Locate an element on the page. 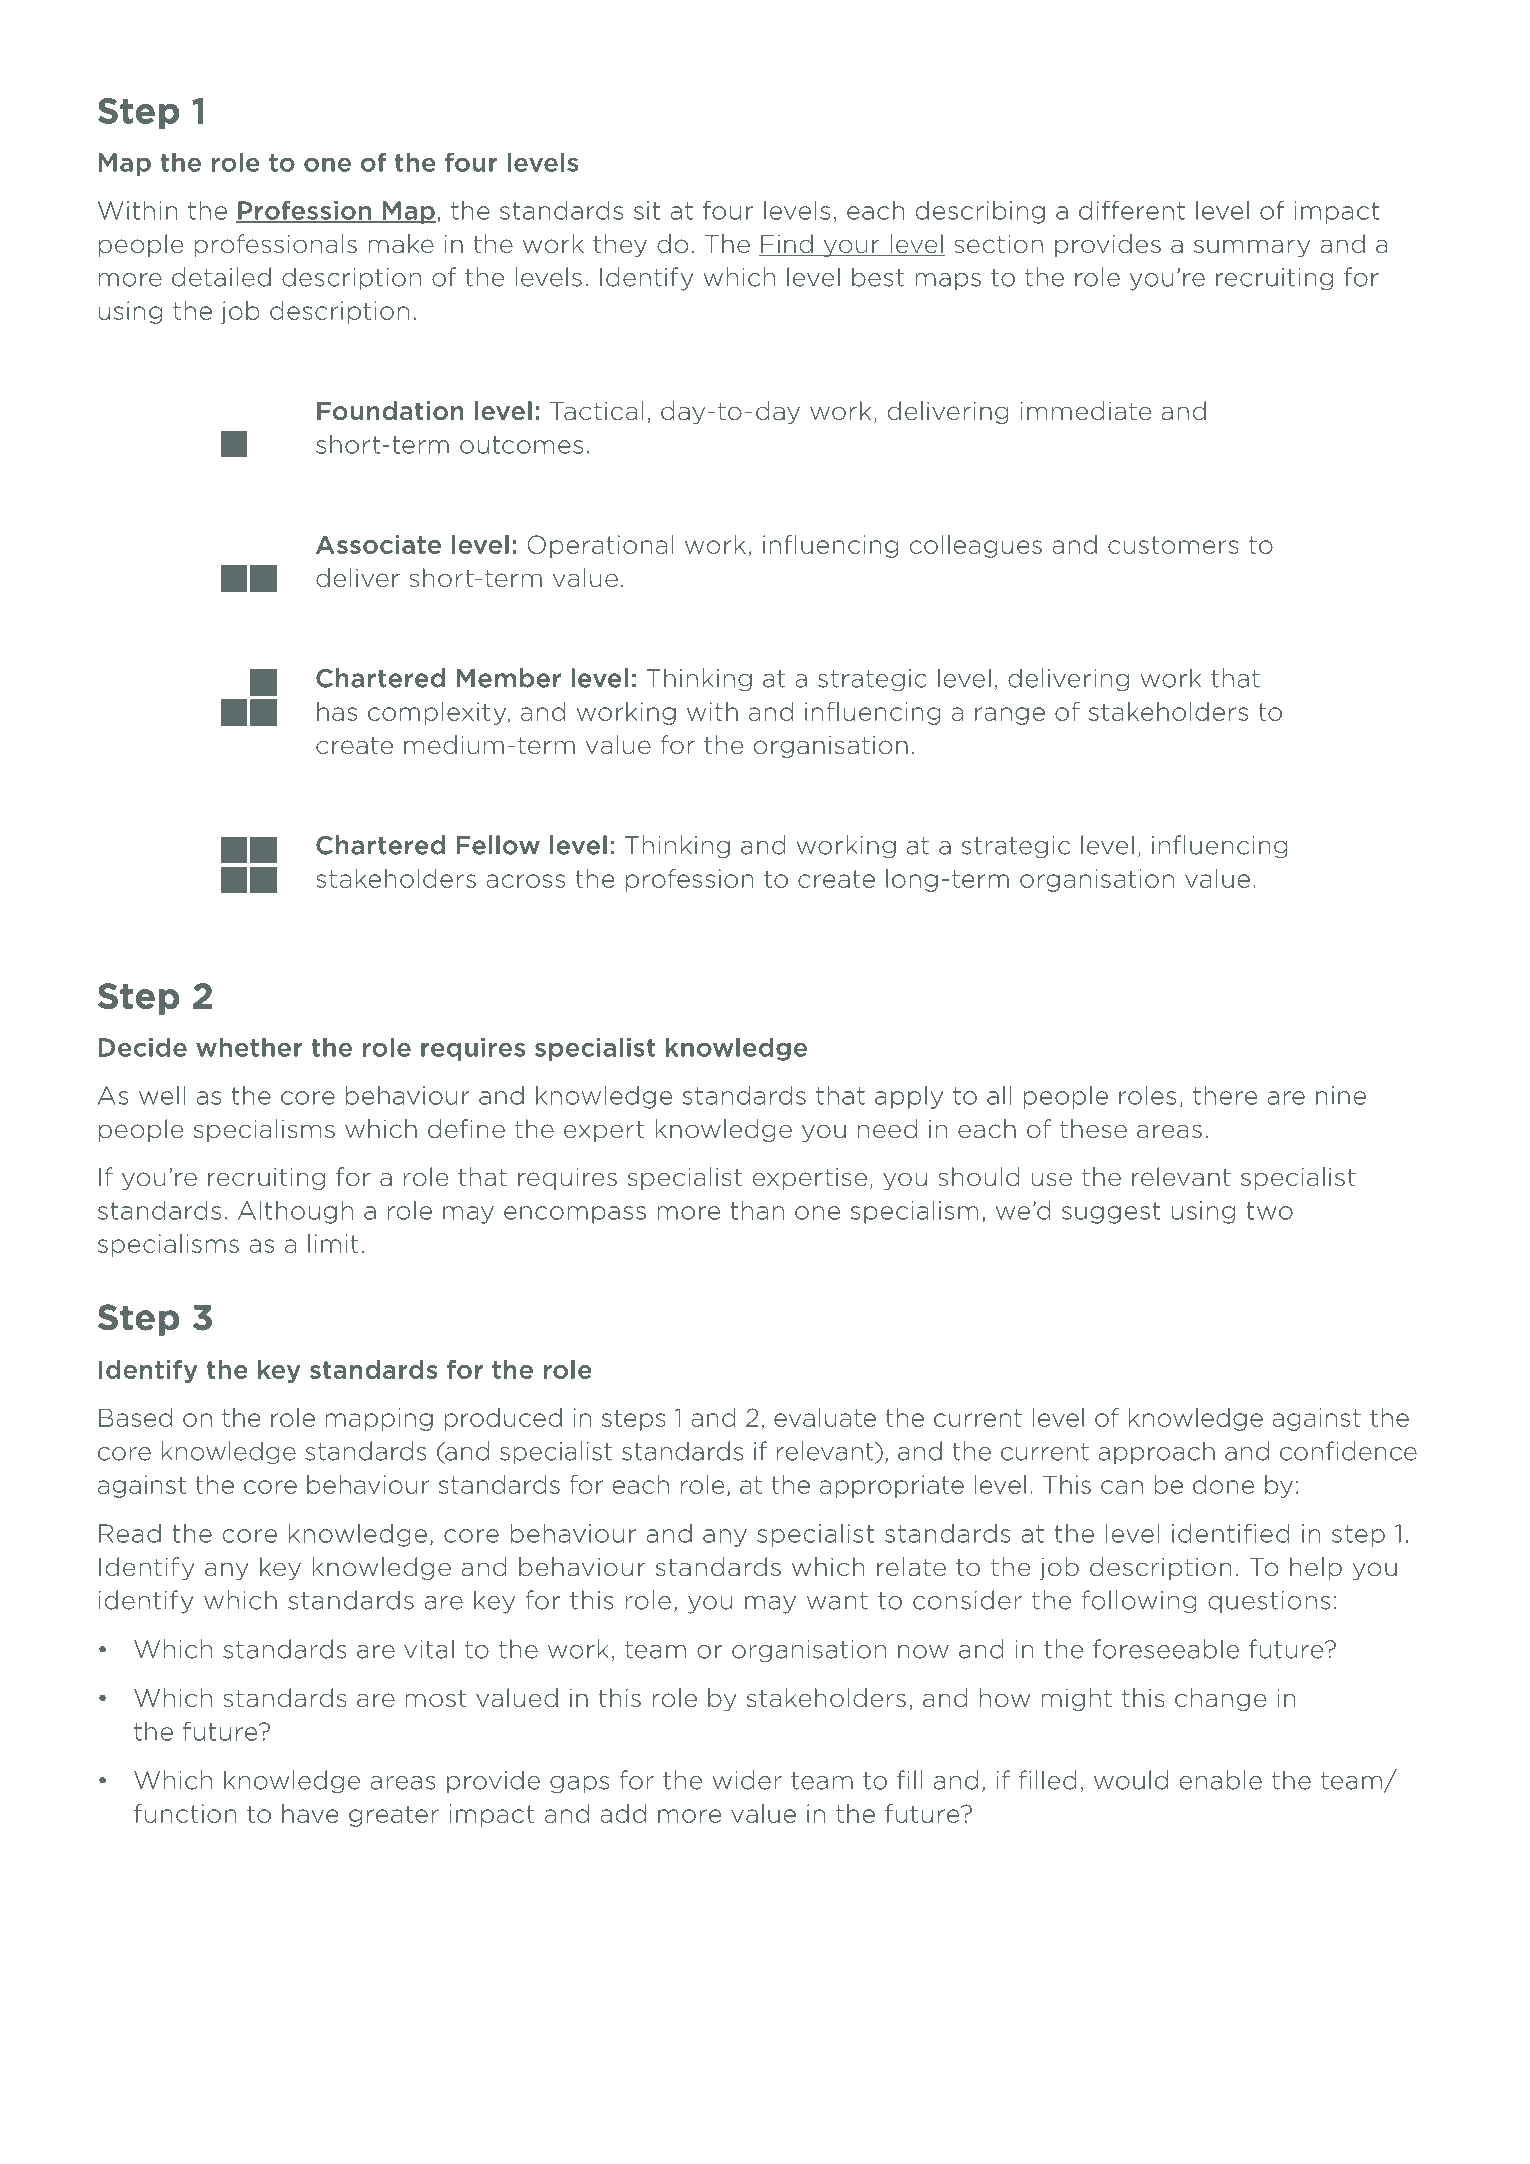 The image size is (1530, 2164). there is located at coordinates (1225, 1095).
